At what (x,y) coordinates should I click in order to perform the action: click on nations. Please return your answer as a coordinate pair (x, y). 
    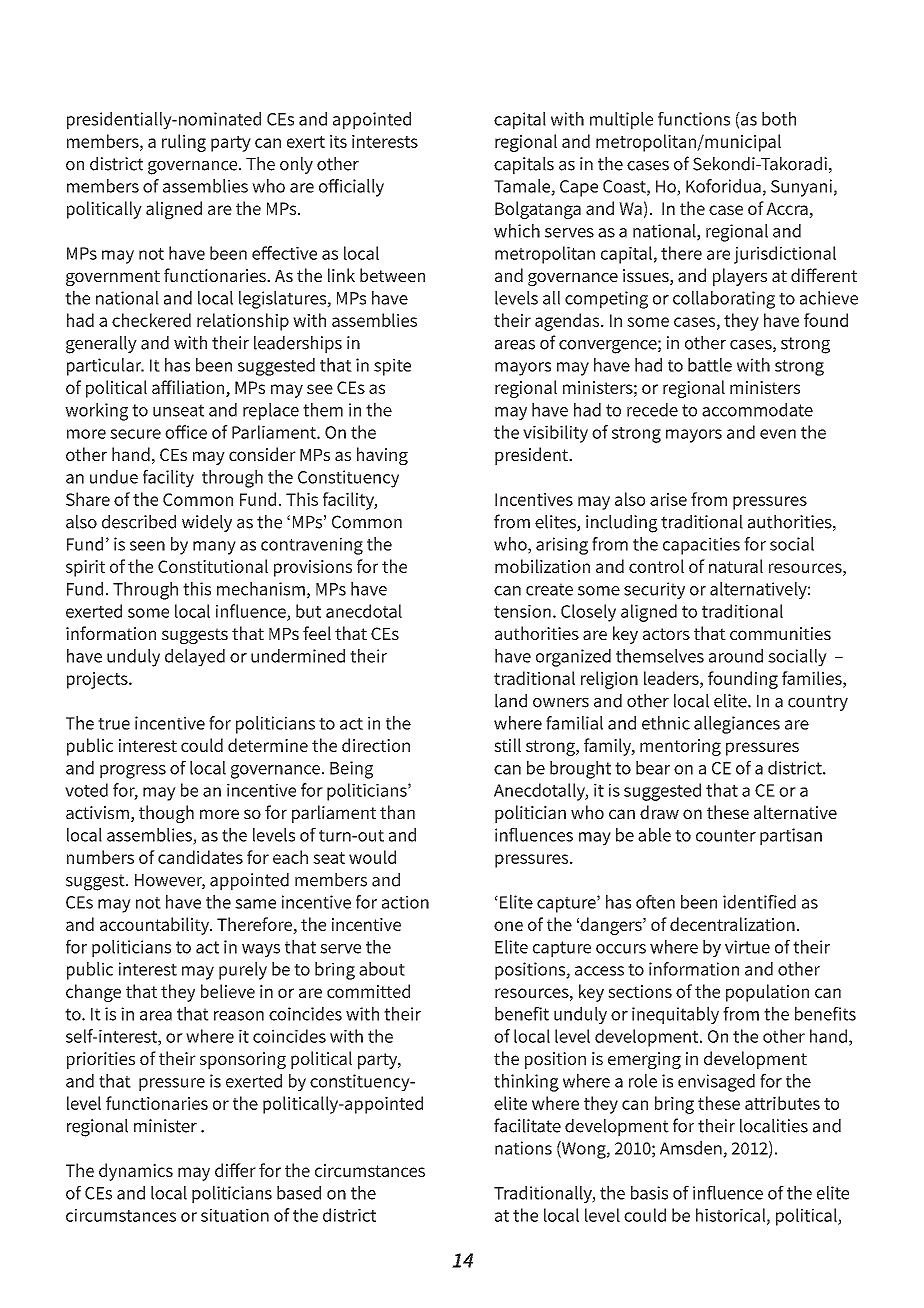
    Looking at the image, I should click on (523, 1148).
